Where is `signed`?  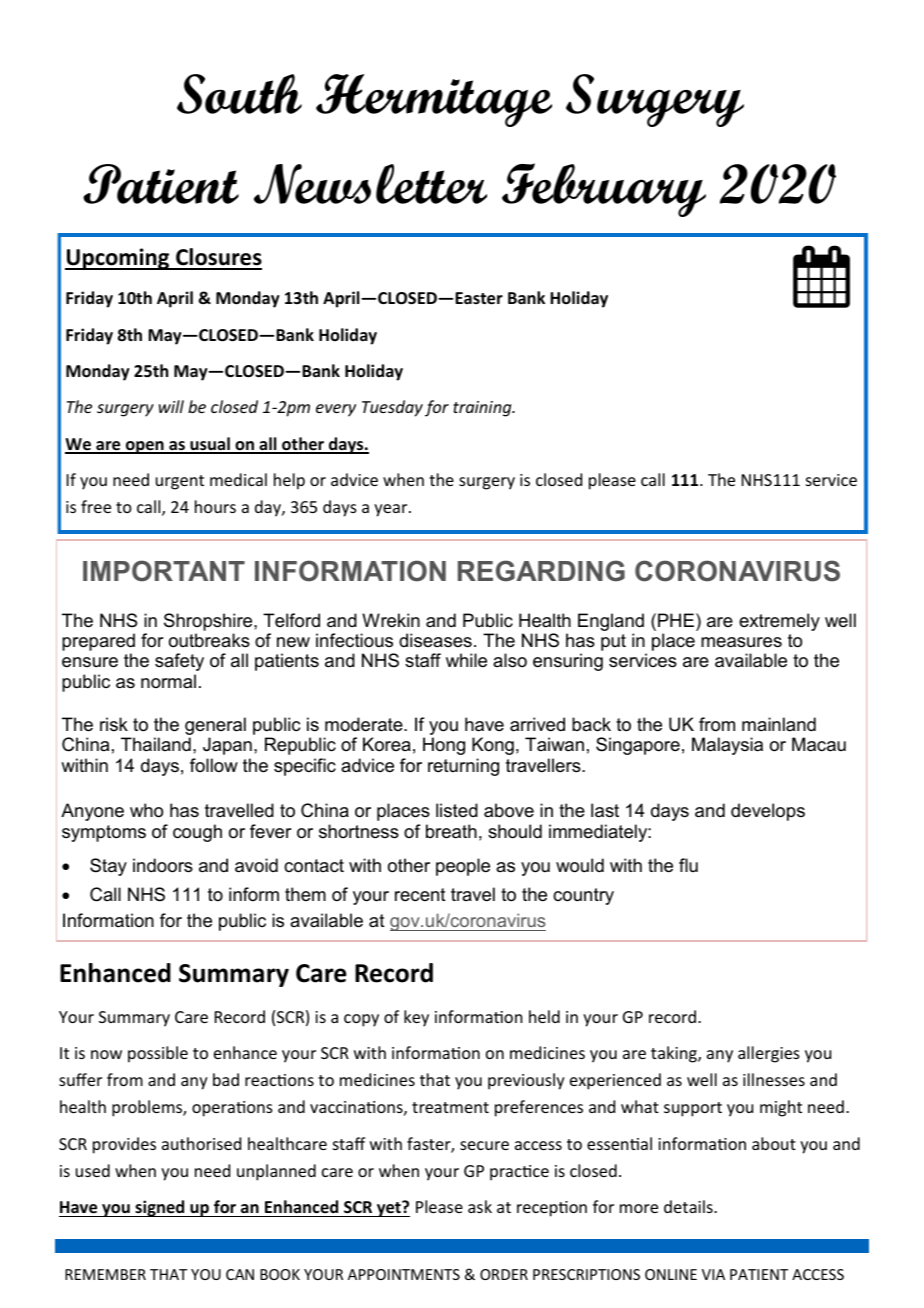 signed is located at coordinates (160, 1208).
